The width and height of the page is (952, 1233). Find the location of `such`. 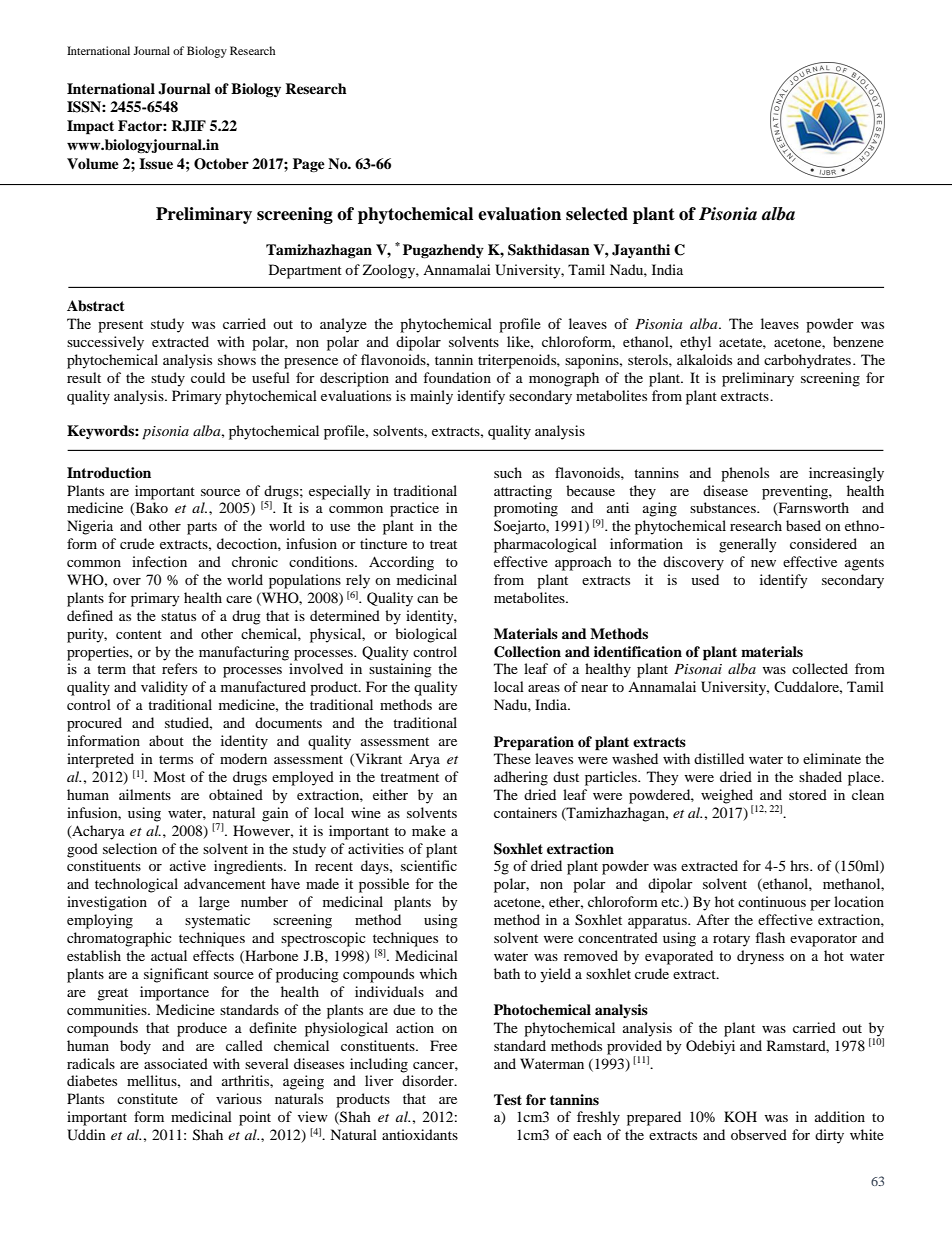

such is located at coordinates (508, 472).
